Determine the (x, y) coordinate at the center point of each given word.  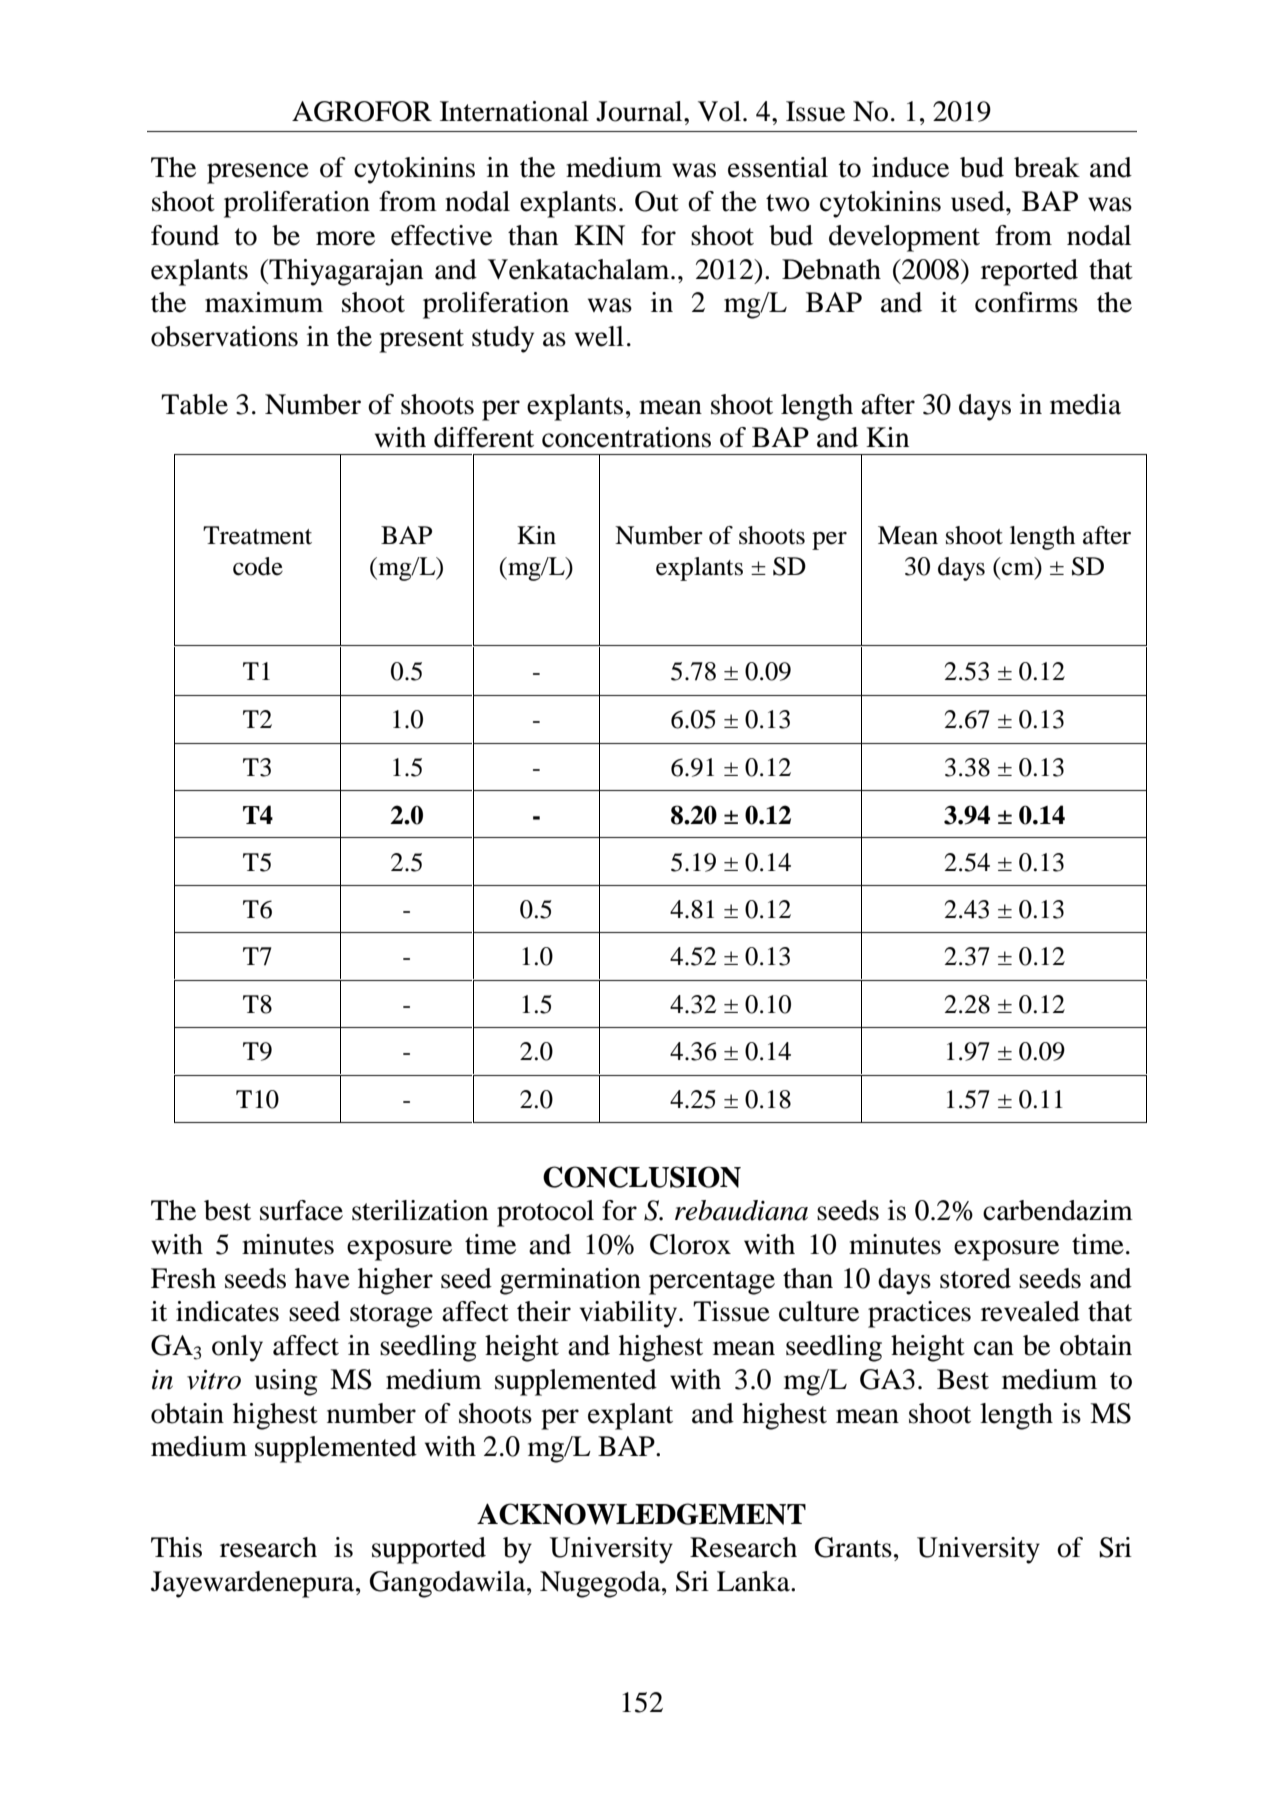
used (979, 201)
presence (258, 173)
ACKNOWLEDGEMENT (641, 1514)
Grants (853, 1547)
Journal (640, 111)
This (176, 1547)
